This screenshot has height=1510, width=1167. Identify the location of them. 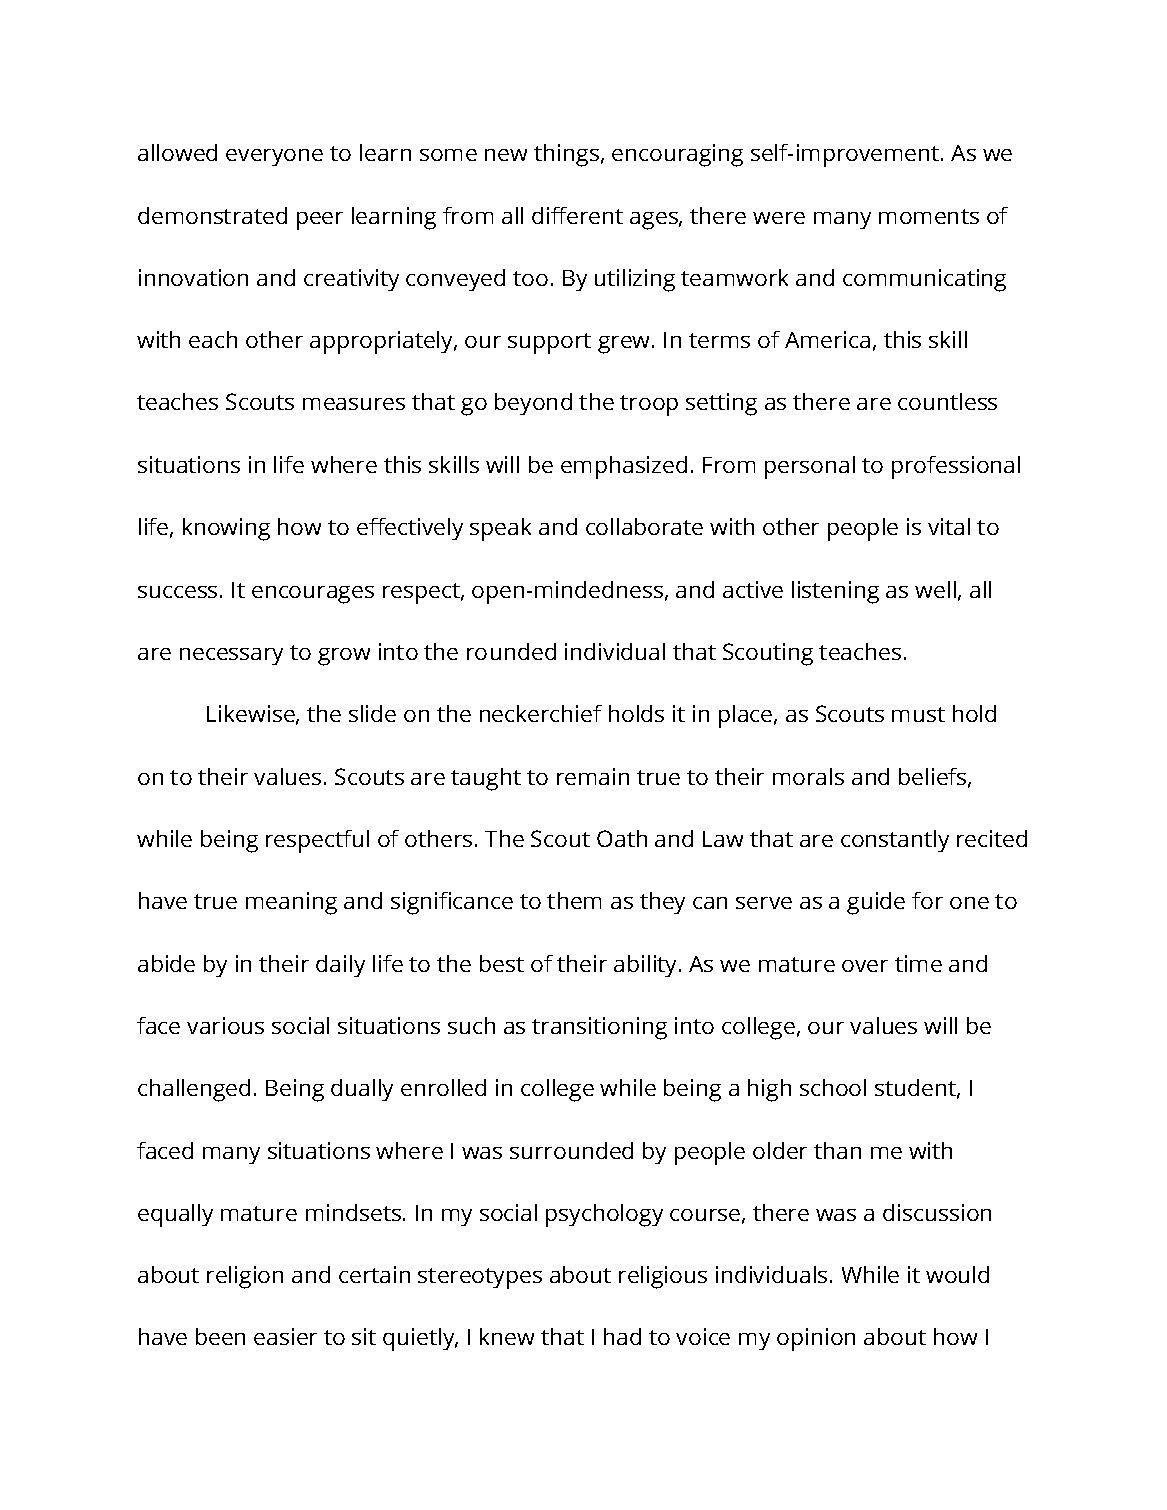
(574, 900).
